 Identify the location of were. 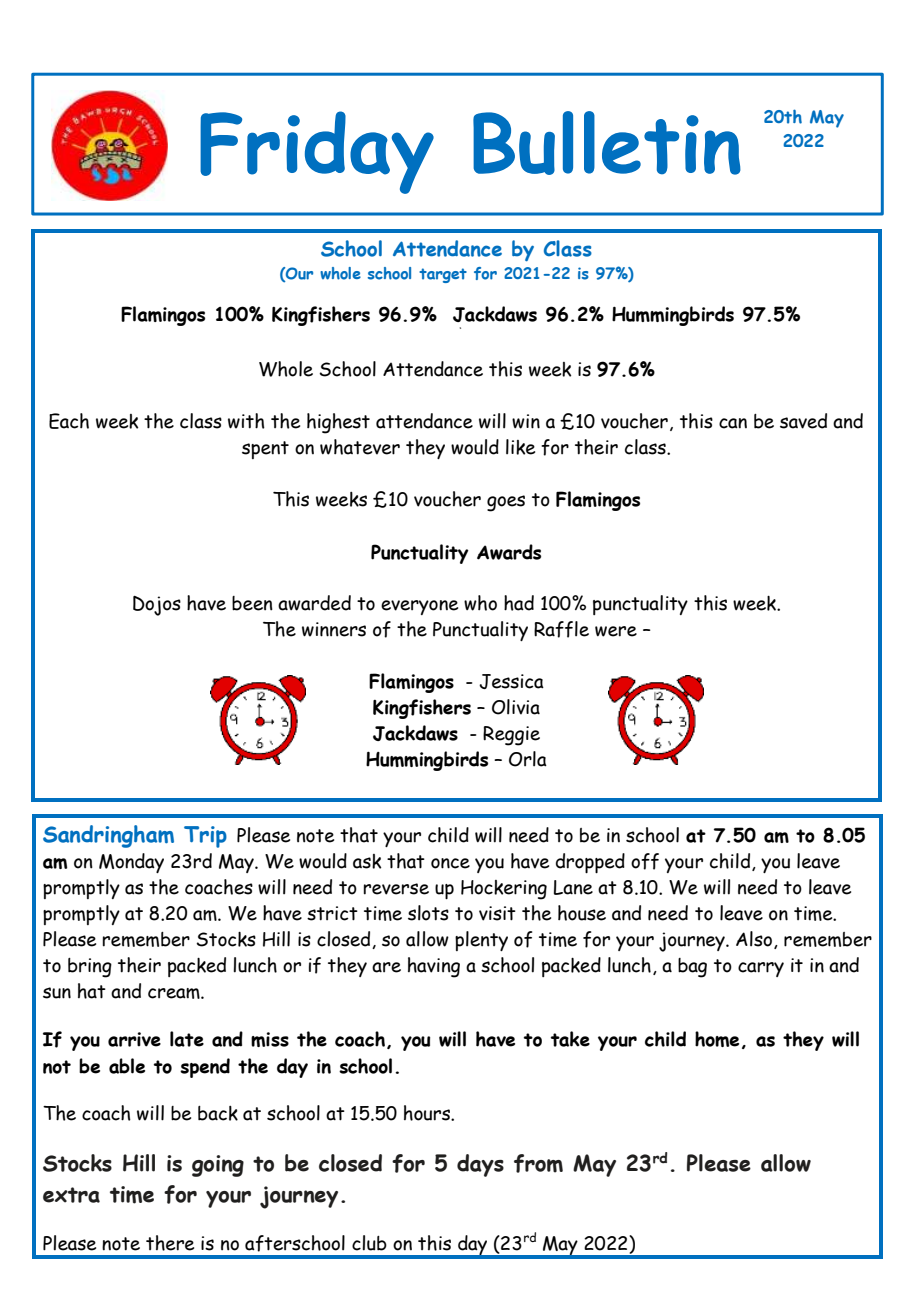
(616, 631).
